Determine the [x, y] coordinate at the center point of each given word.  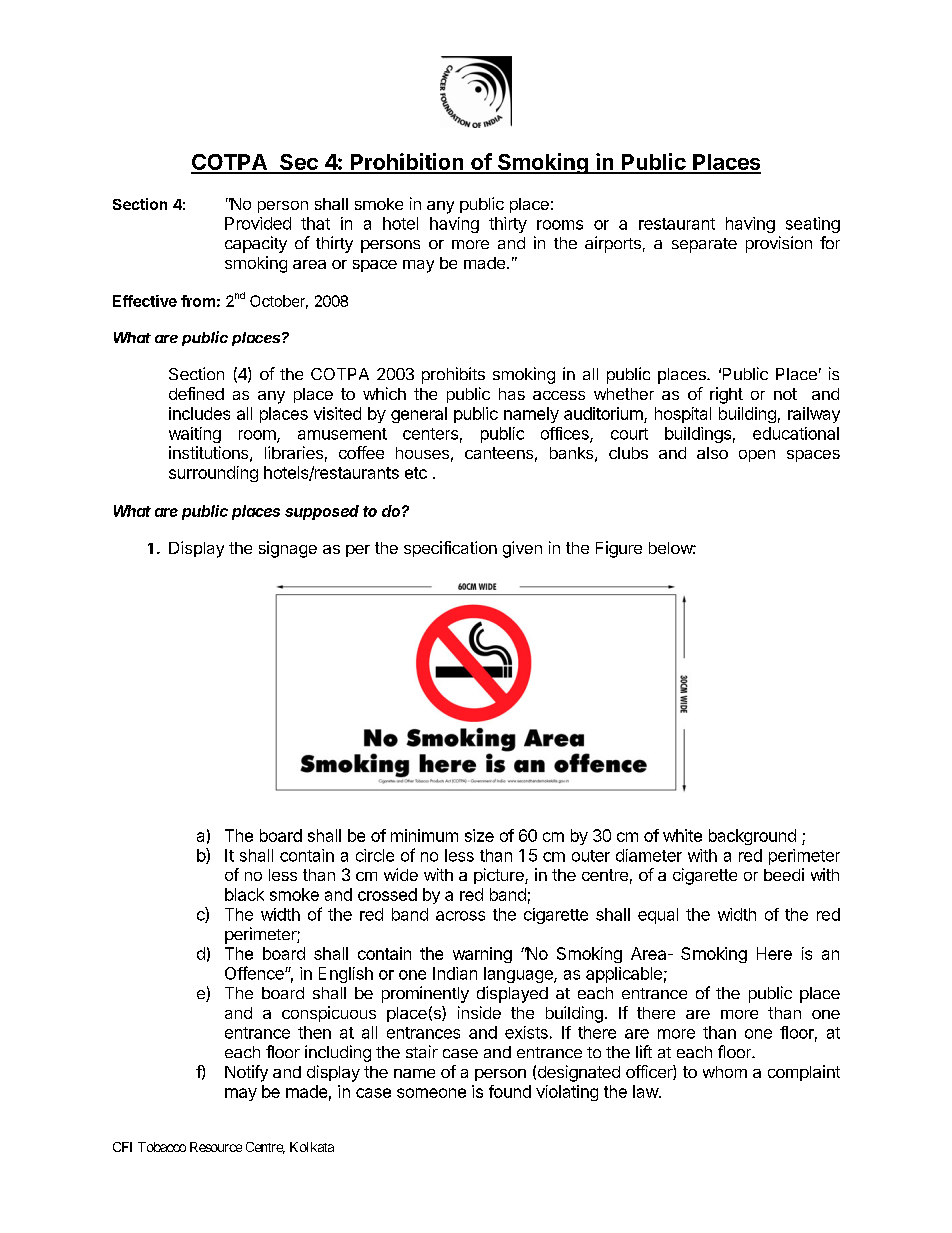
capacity [256, 244]
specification [450, 549]
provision [779, 244]
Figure [619, 549]
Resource [216, 1147]
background [752, 837]
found [510, 1091]
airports [613, 244]
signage [288, 549]
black [244, 894]
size [479, 835]
